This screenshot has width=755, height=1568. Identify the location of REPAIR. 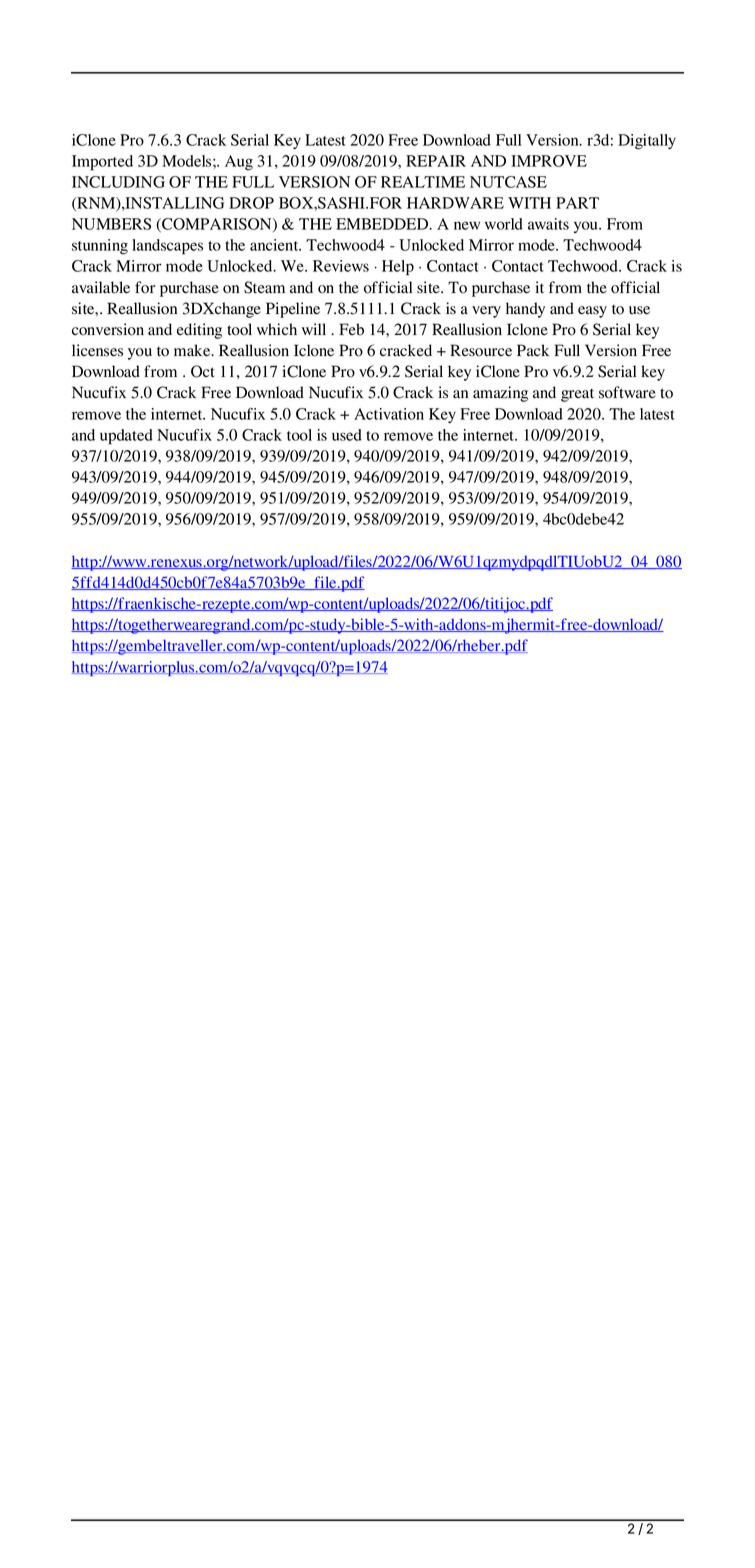
(436, 161).
